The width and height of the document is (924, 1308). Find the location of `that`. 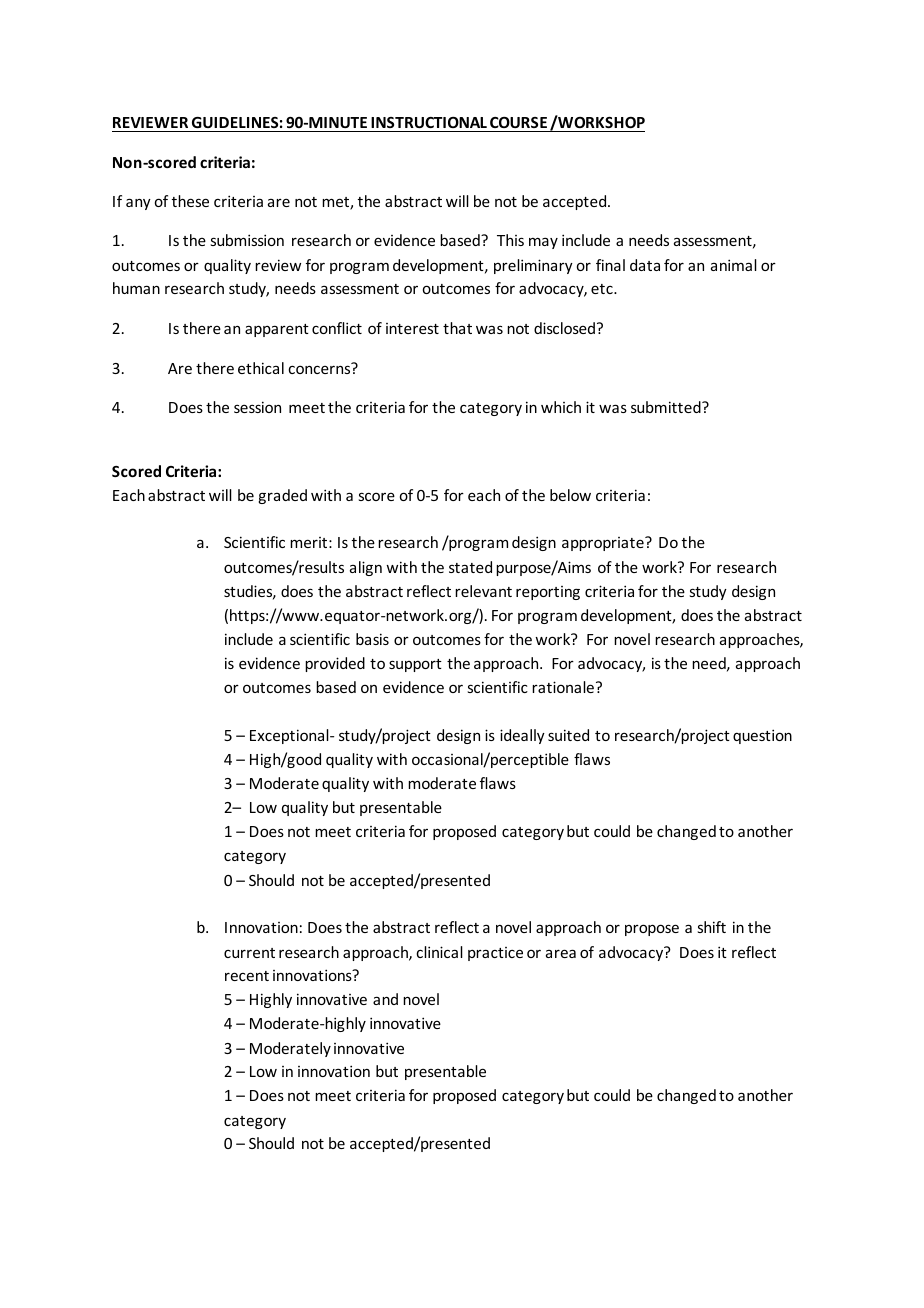

that is located at coordinates (457, 328).
